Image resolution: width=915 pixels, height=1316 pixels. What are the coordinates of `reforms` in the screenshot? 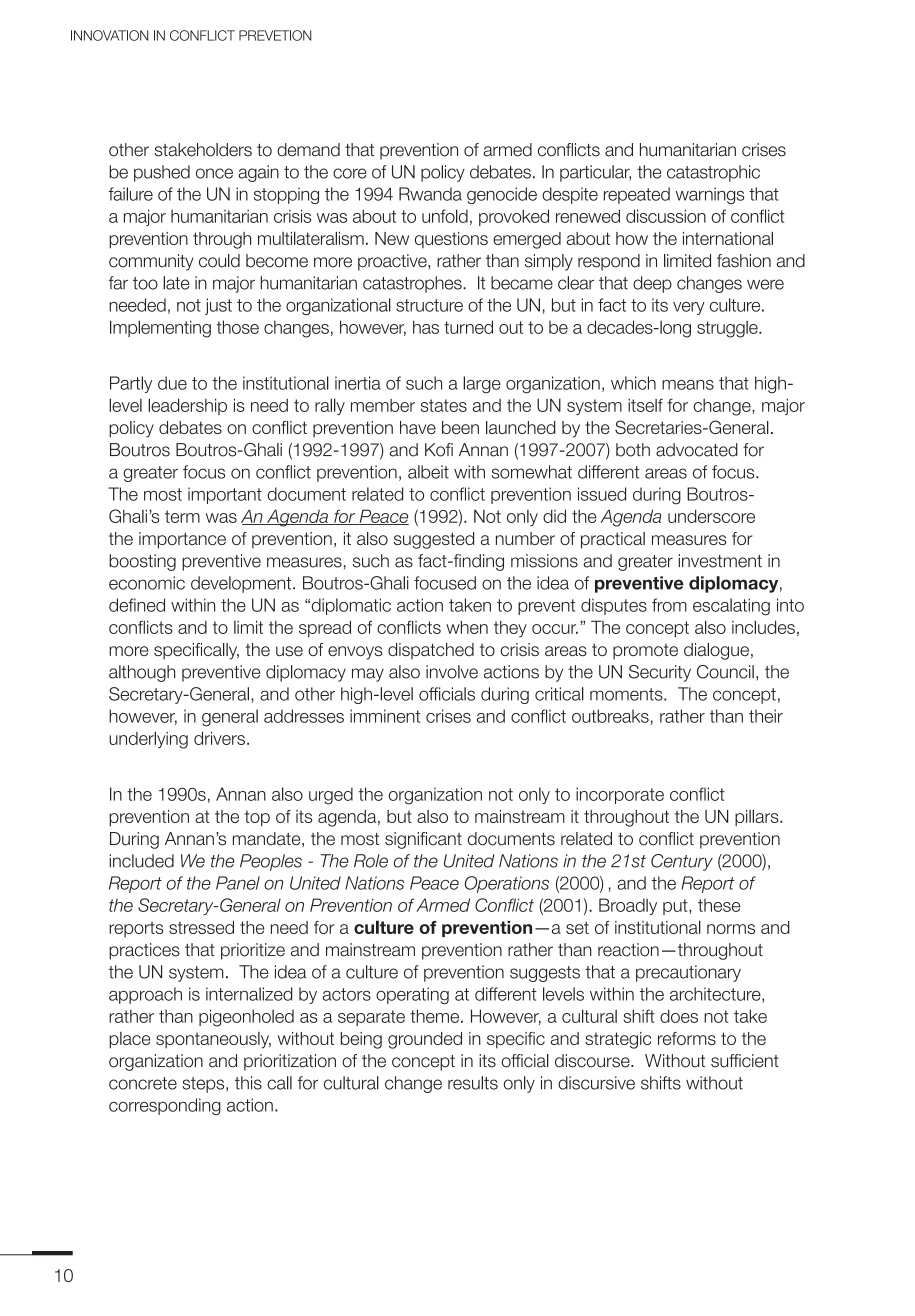 It's located at (687, 1038).
